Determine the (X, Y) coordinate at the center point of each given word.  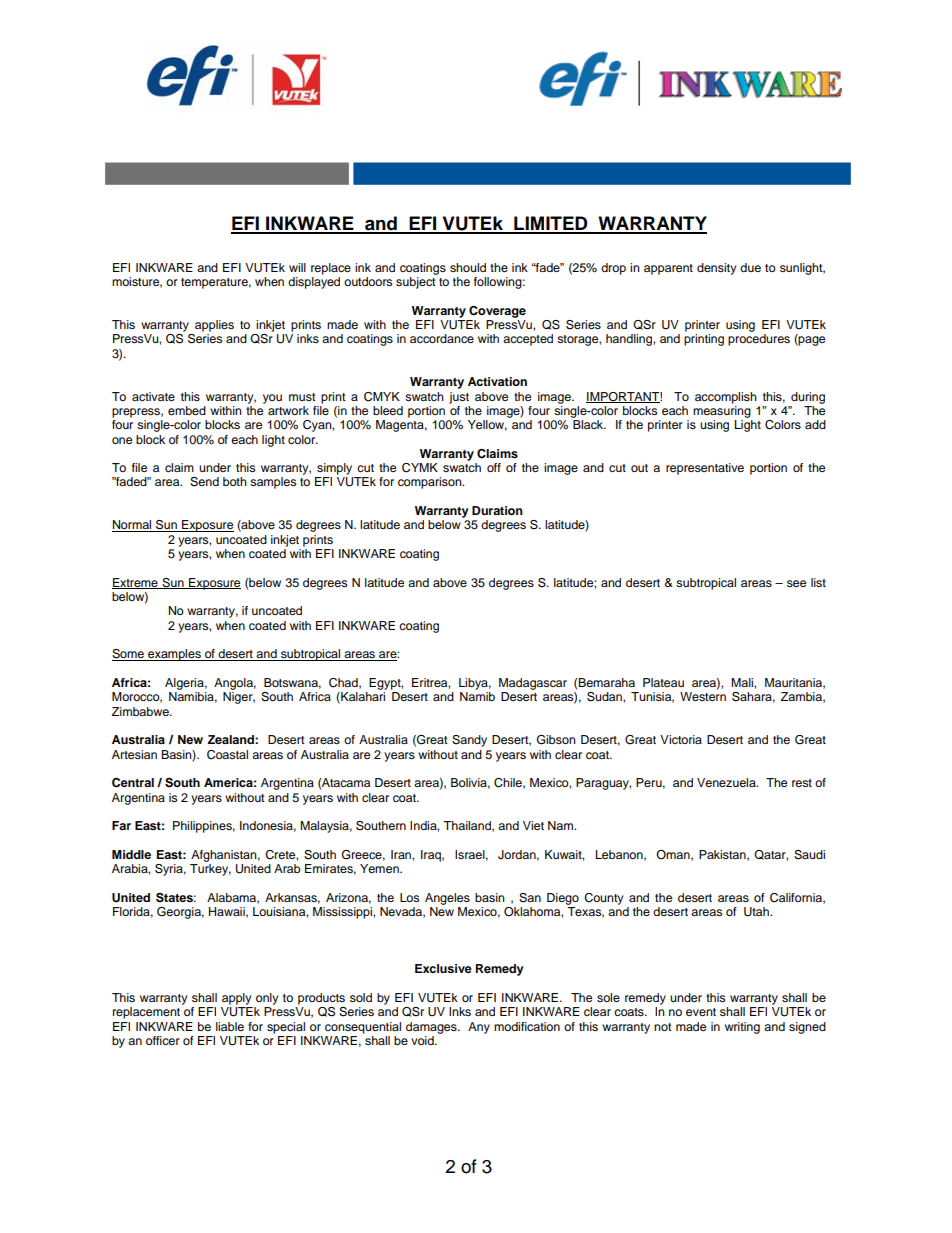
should (468, 267)
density (716, 269)
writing (742, 1028)
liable (230, 1026)
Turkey (210, 870)
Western (703, 696)
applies (214, 326)
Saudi (809, 855)
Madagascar (533, 684)
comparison (431, 483)
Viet (533, 825)
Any (479, 1028)
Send (204, 482)
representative (705, 469)
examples (174, 655)
